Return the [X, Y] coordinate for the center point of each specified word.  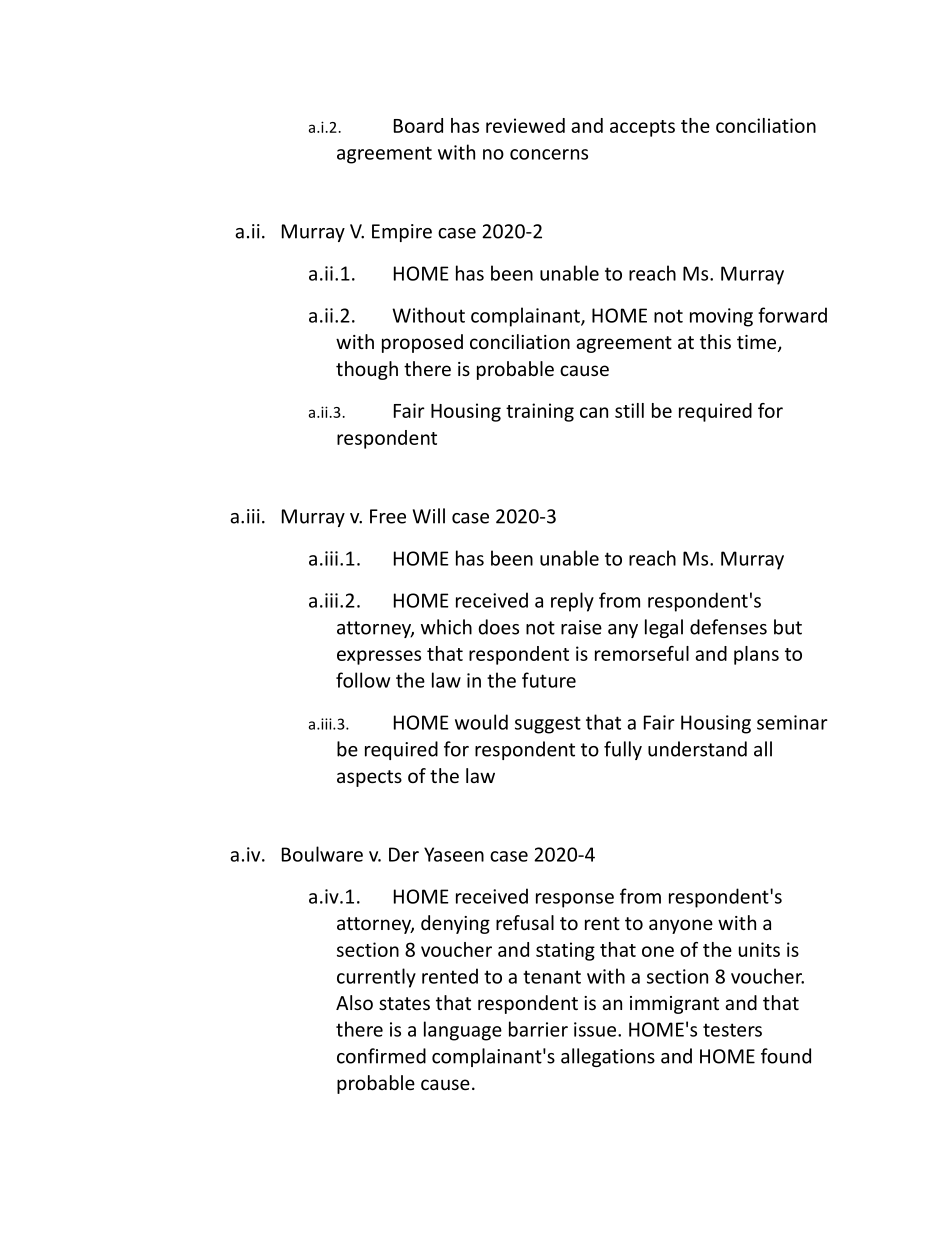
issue [596, 1029]
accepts [642, 128]
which [446, 627]
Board [418, 125]
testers [732, 1030]
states [404, 1003]
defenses [728, 627]
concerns [549, 154]
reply [572, 602]
